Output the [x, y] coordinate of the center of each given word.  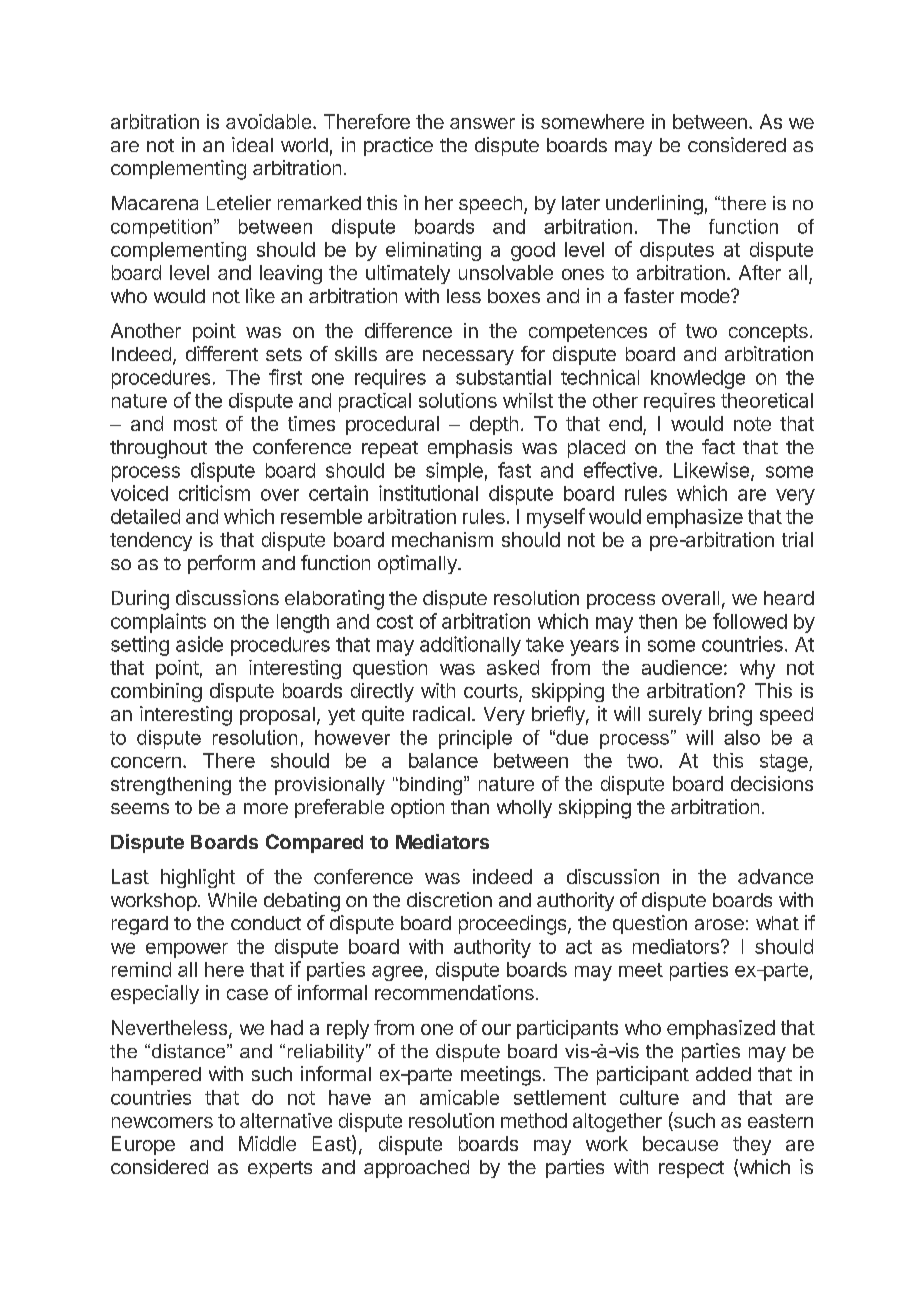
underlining [654, 205]
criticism [214, 493]
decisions [772, 783]
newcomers [162, 1122]
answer [482, 123]
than [470, 807]
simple [454, 472]
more [266, 808]
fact [718, 446]
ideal [252, 144]
